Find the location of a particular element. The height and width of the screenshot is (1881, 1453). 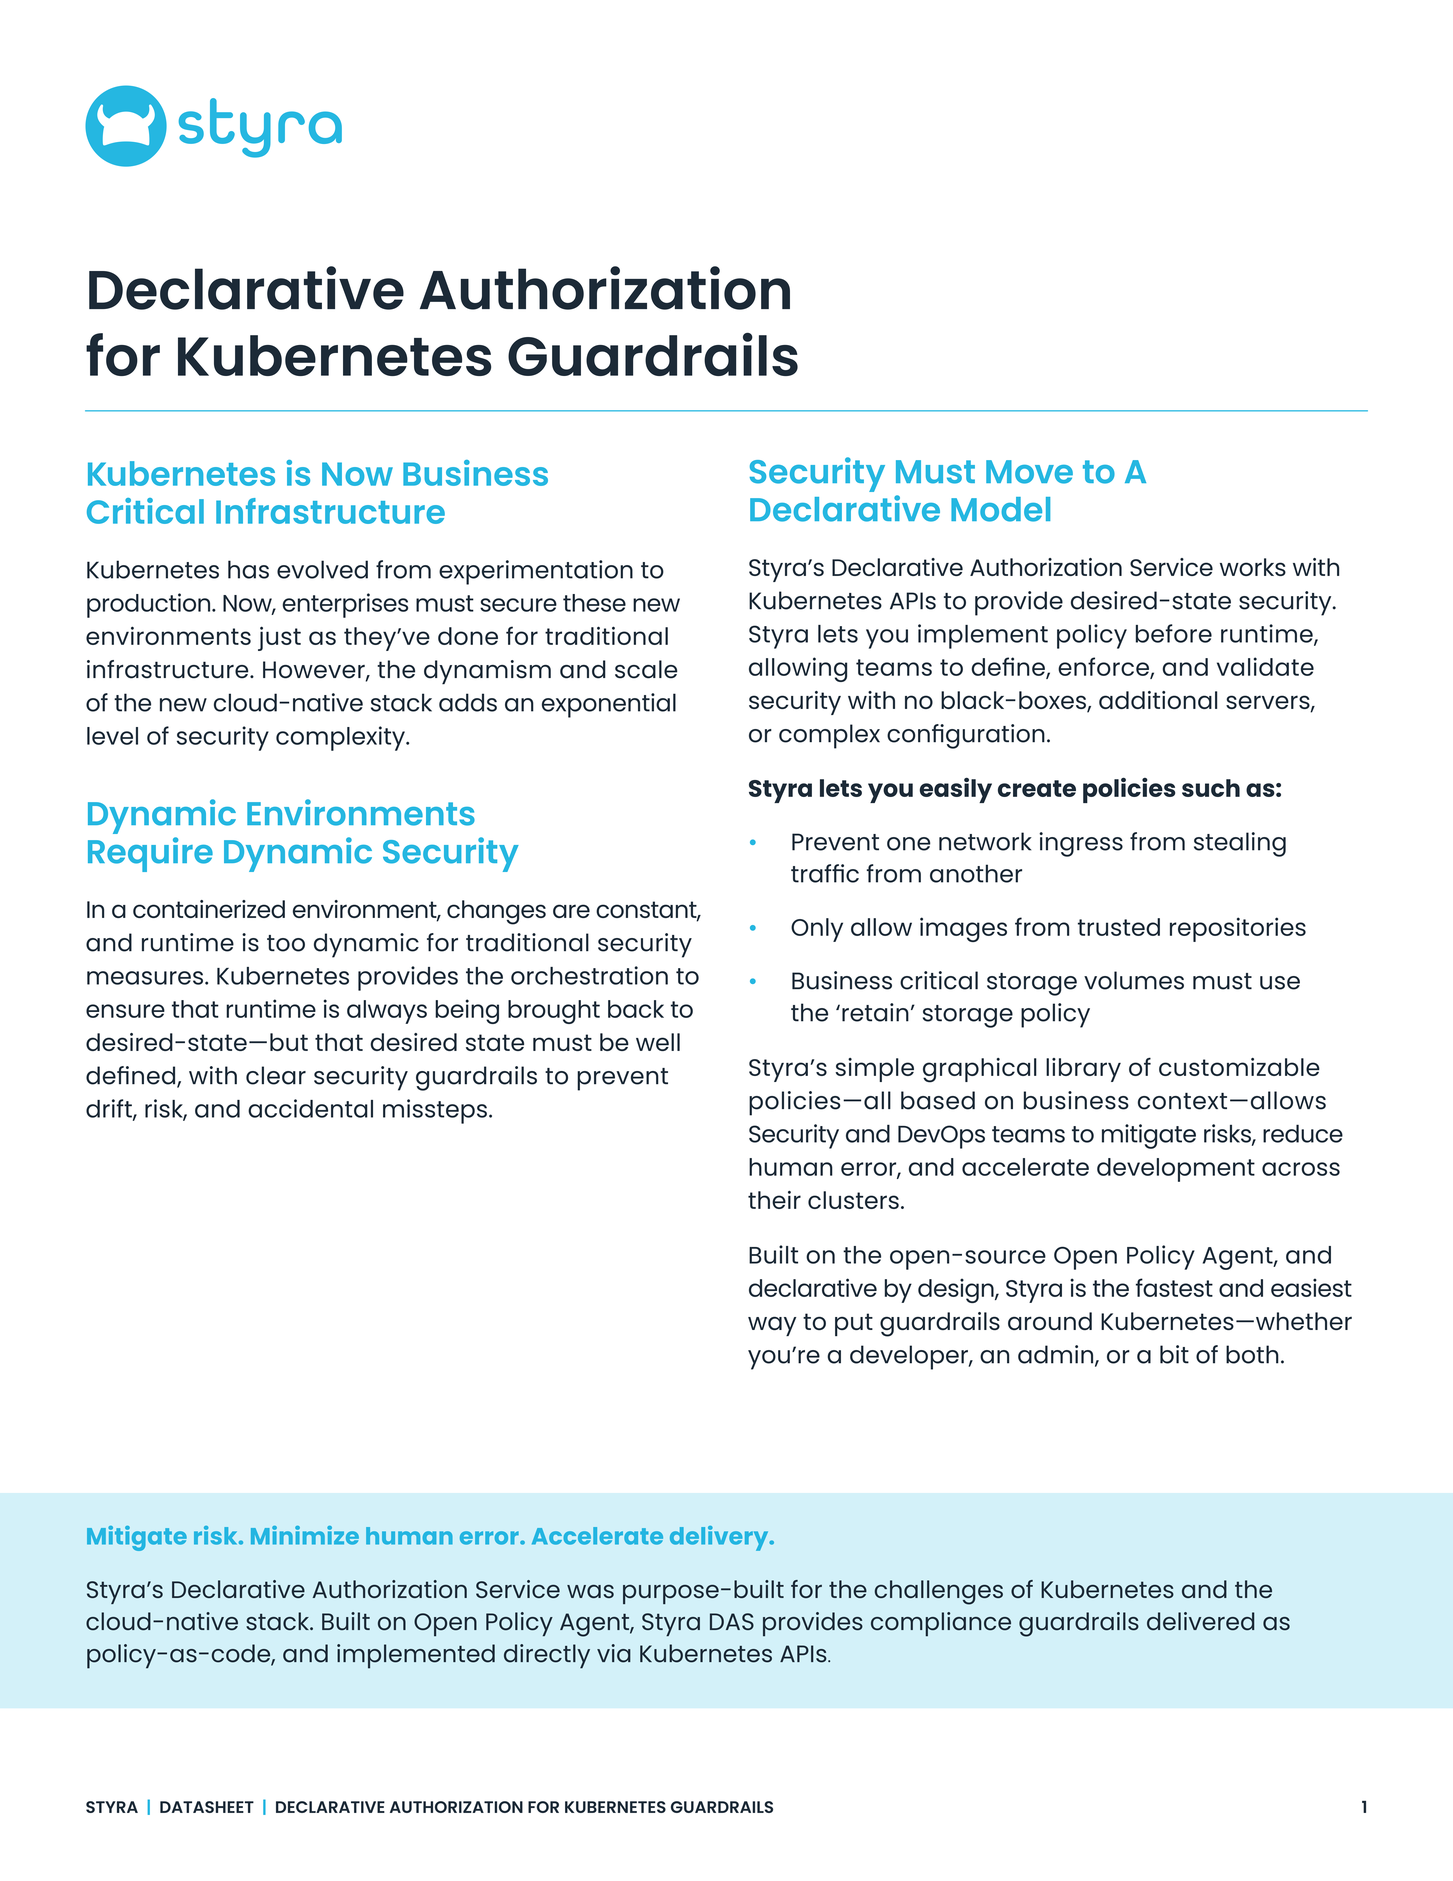

DATASHEET is located at coordinates (207, 1807).
